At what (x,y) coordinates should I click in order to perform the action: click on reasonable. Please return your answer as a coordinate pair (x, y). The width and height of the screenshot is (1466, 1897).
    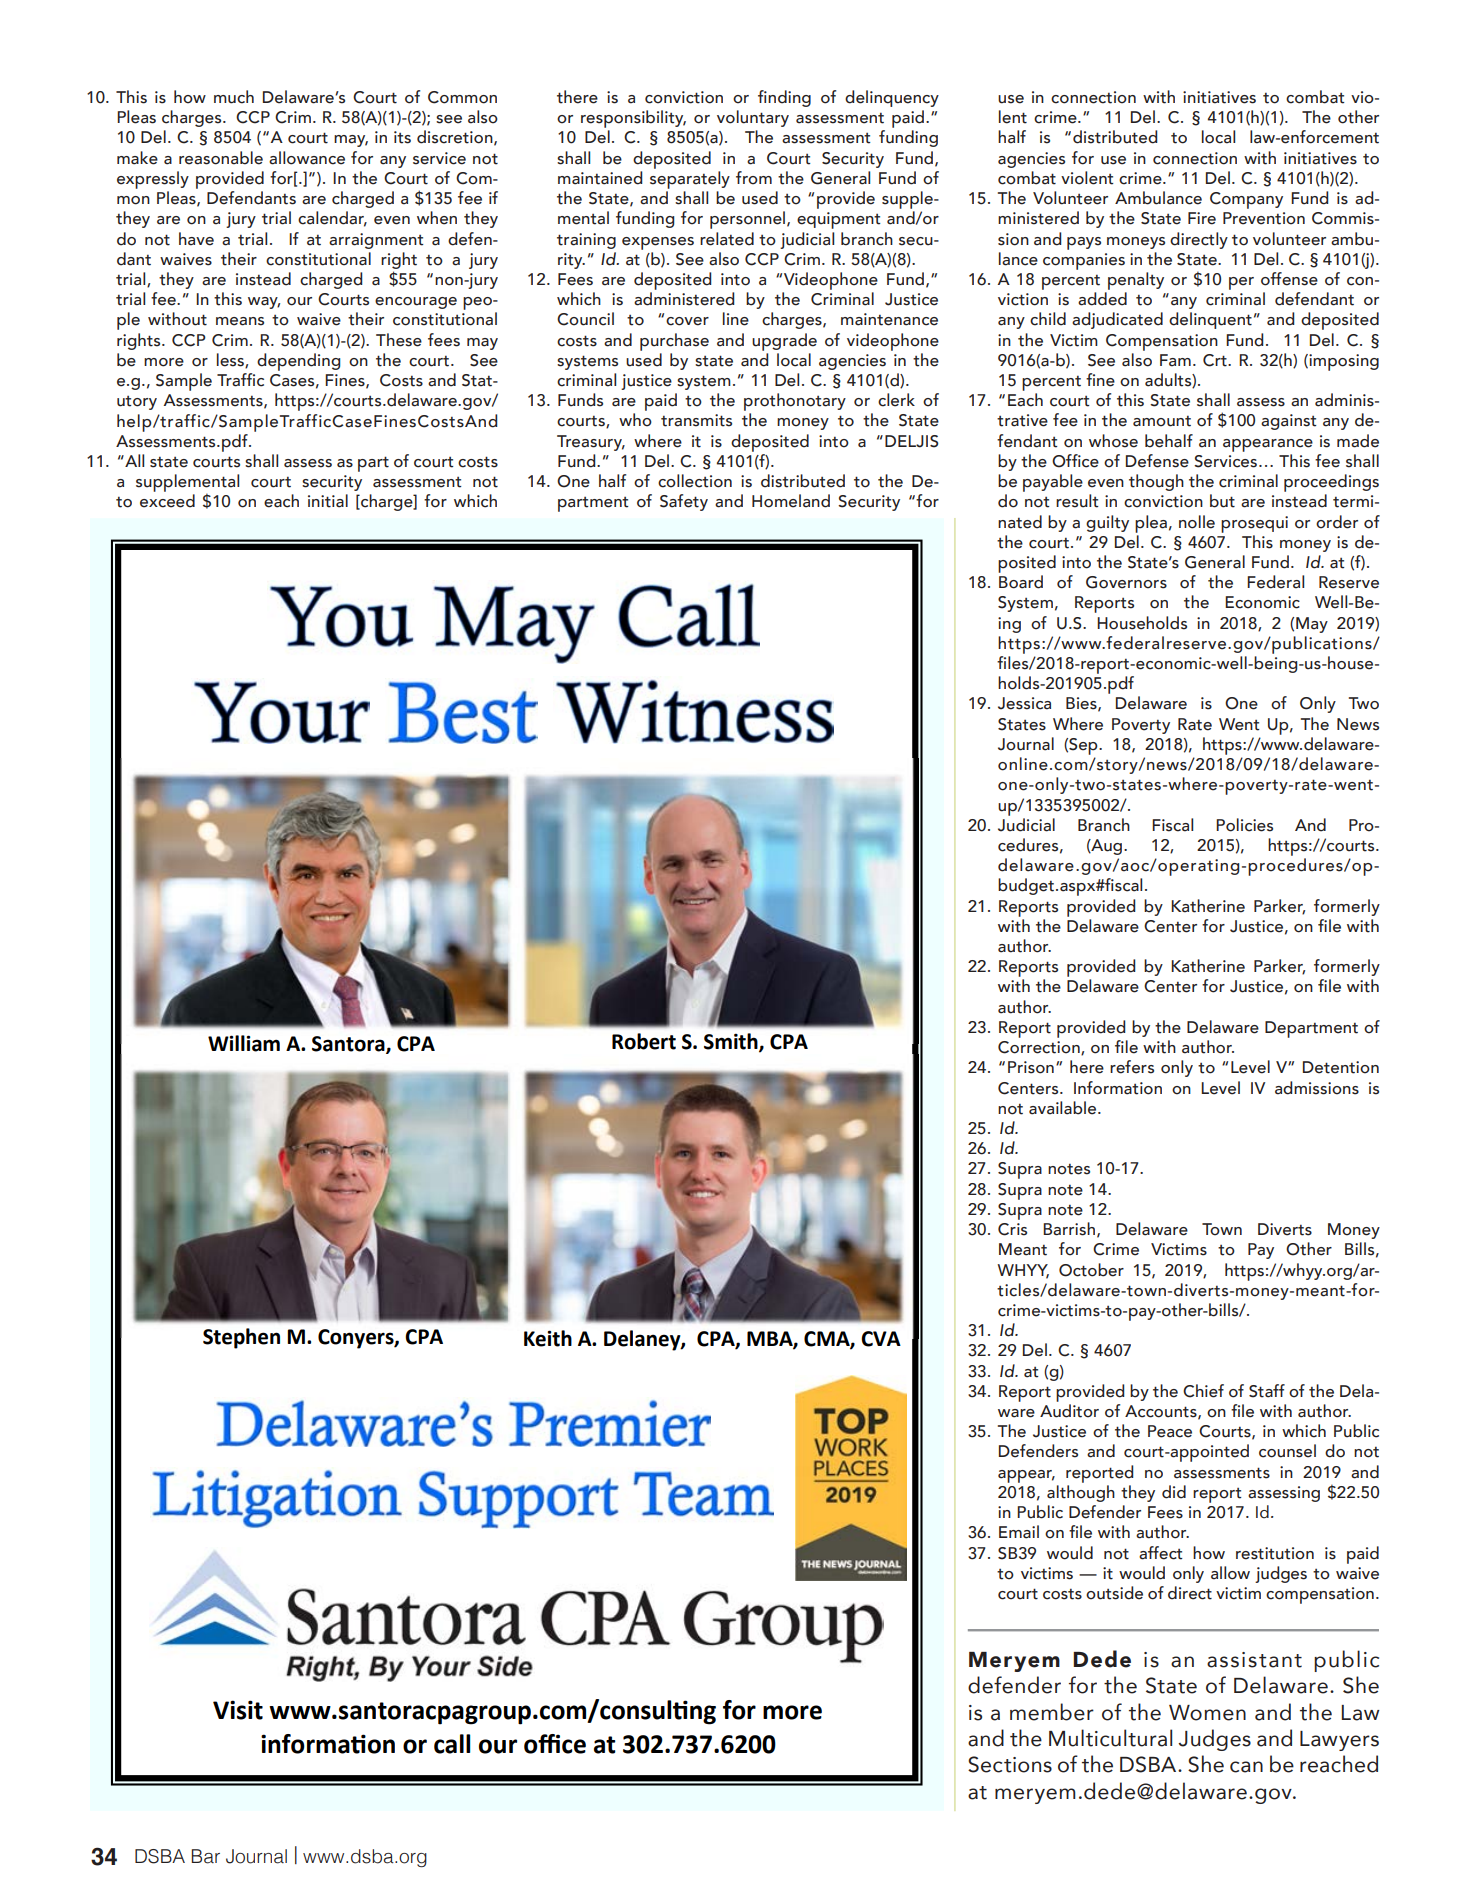
    Looking at the image, I should click on (221, 158).
